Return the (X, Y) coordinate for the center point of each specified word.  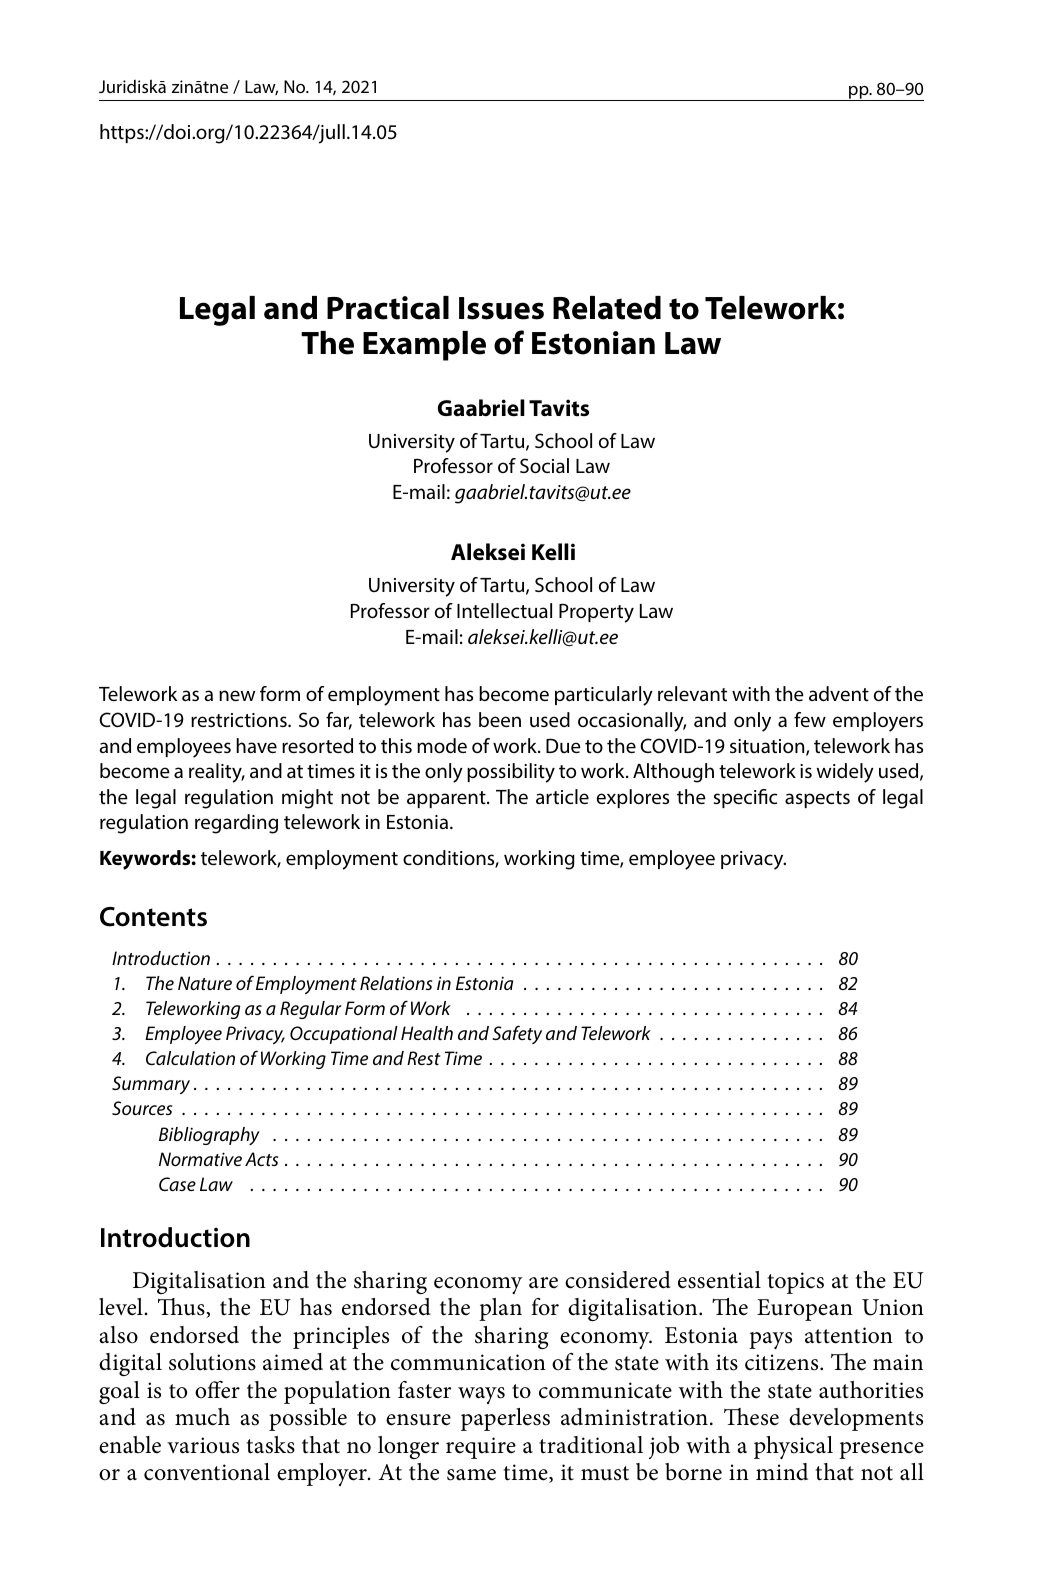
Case (177, 1184)
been (500, 719)
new (237, 695)
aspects (817, 799)
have (256, 745)
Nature (205, 983)
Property (596, 613)
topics (795, 1283)
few (810, 719)
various (203, 1445)
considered (618, 1280)
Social (544, 465)
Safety (517, 1034)
